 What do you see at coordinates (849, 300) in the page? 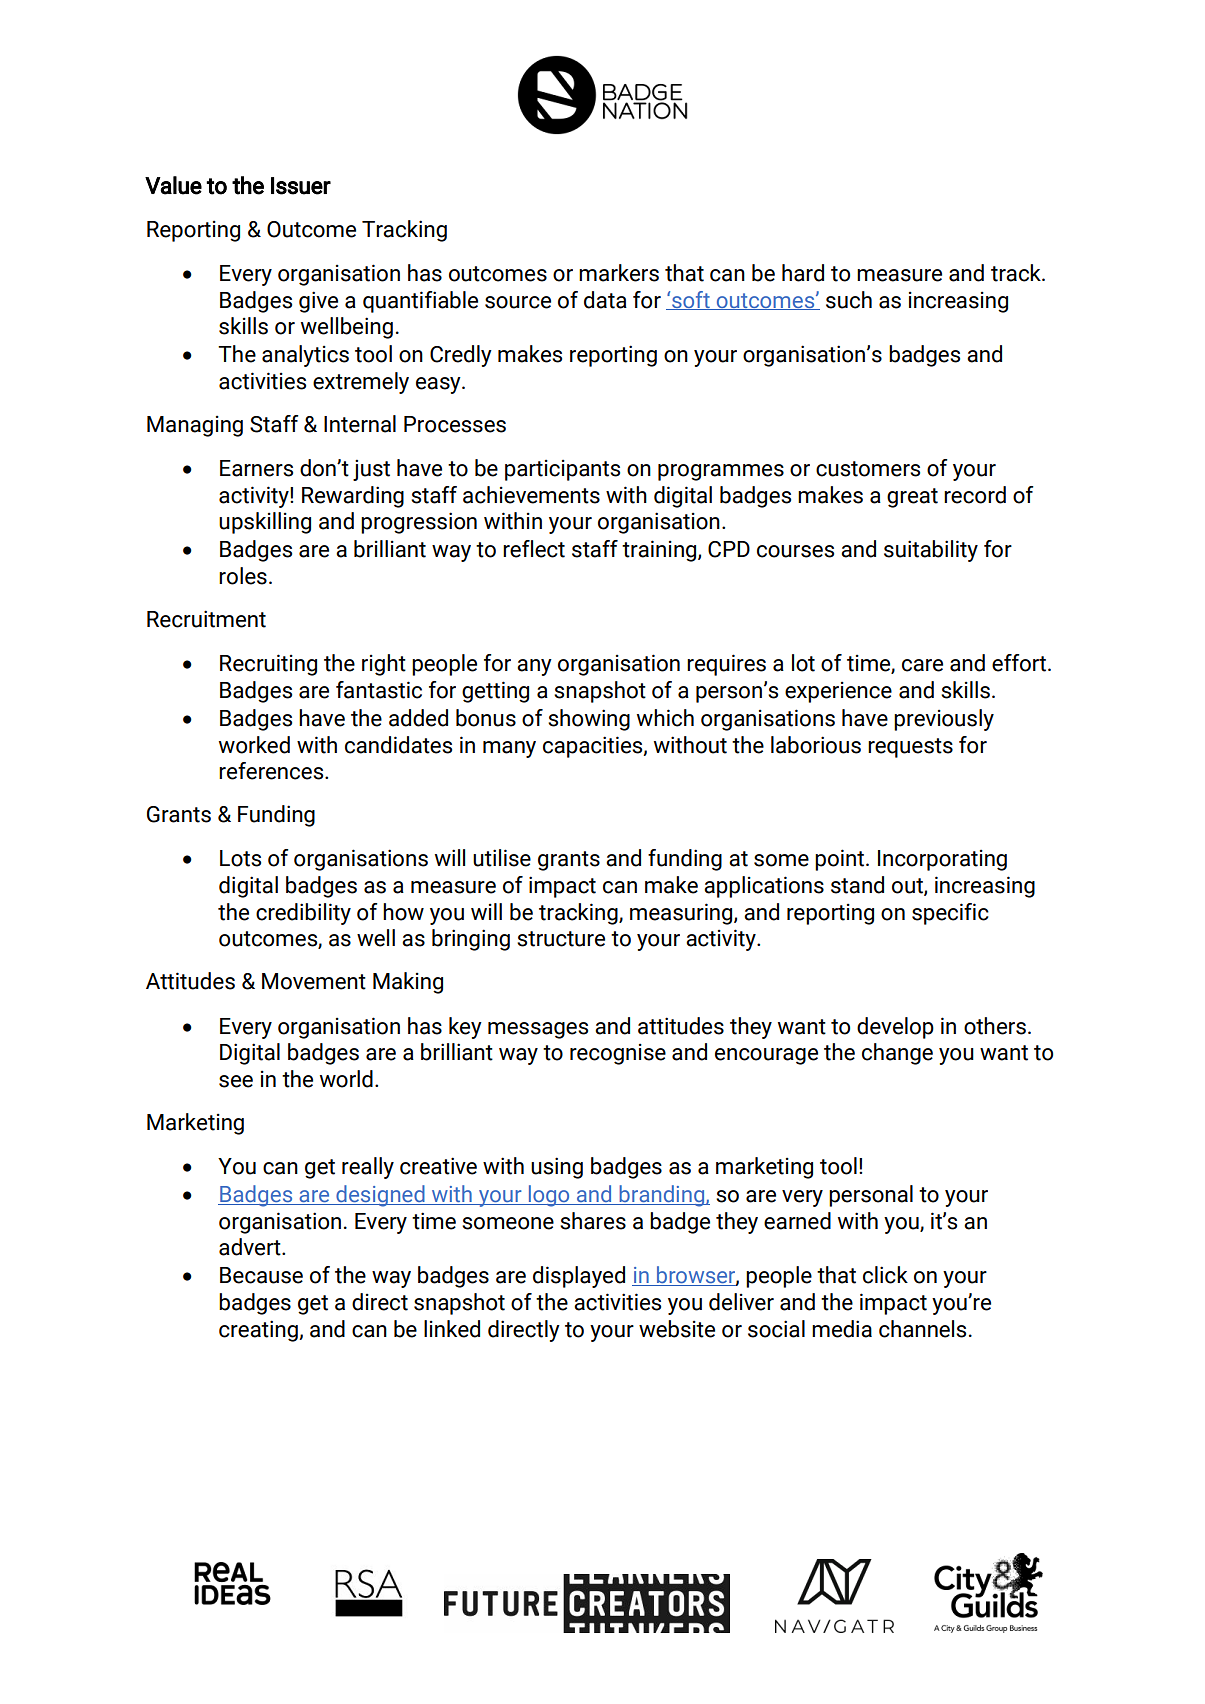
I see `such` at bounding box center [849, 300].
